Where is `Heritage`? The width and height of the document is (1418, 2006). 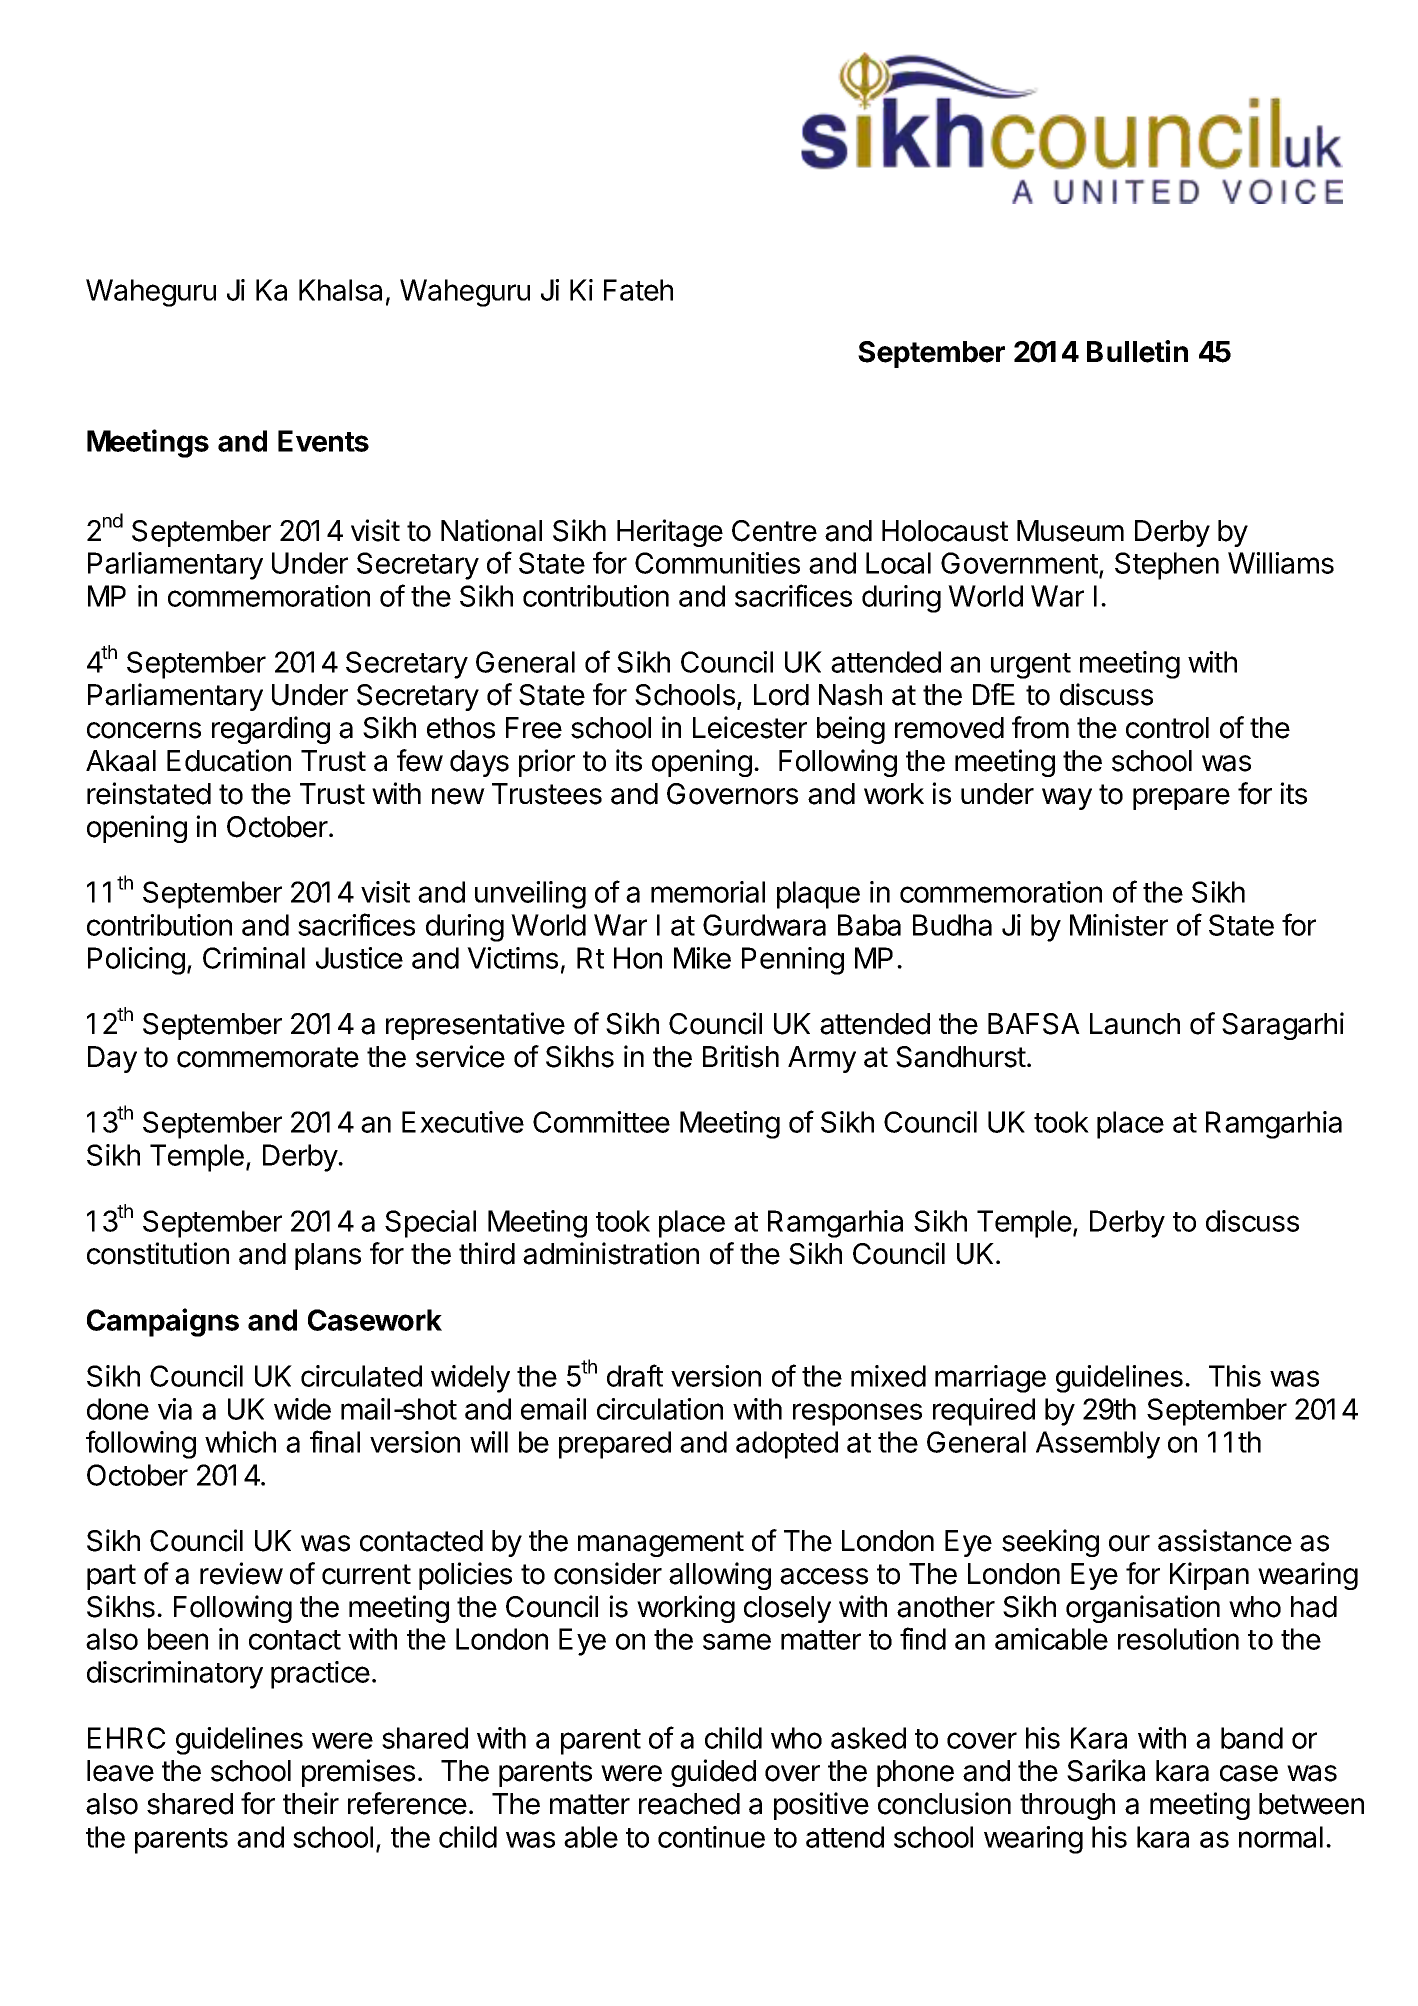
Heritage is located at coordinates (670, 533).
